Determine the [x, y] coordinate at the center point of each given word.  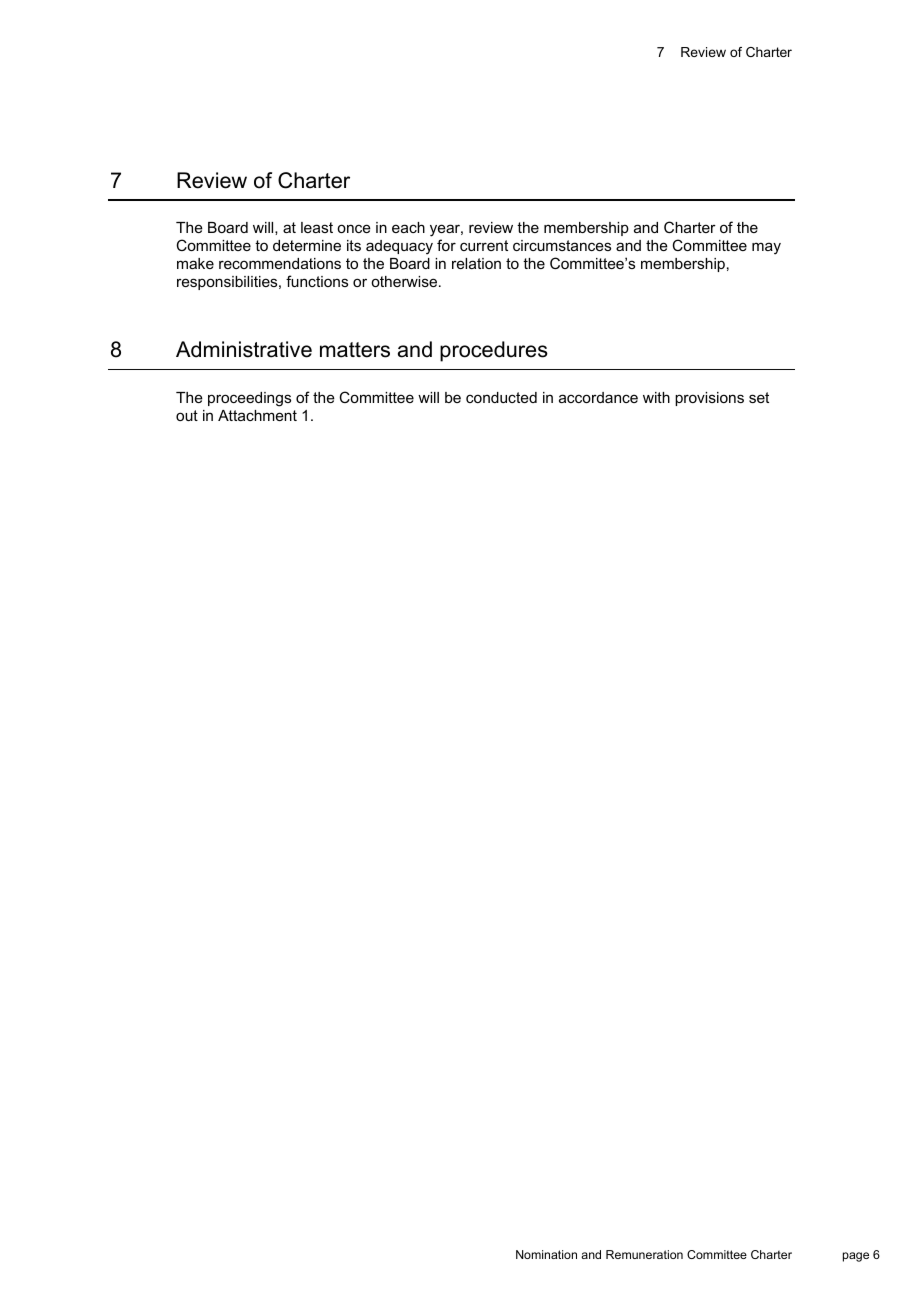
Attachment [257, 415]
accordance [598, 397]
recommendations [280, 263]
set [759, 397]
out [187, 415]
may [766, 248]
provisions [709, 399]
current [484, 245]
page [856, 1257]
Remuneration [644, 1254]
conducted [501, 397]
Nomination [546, 1254]
